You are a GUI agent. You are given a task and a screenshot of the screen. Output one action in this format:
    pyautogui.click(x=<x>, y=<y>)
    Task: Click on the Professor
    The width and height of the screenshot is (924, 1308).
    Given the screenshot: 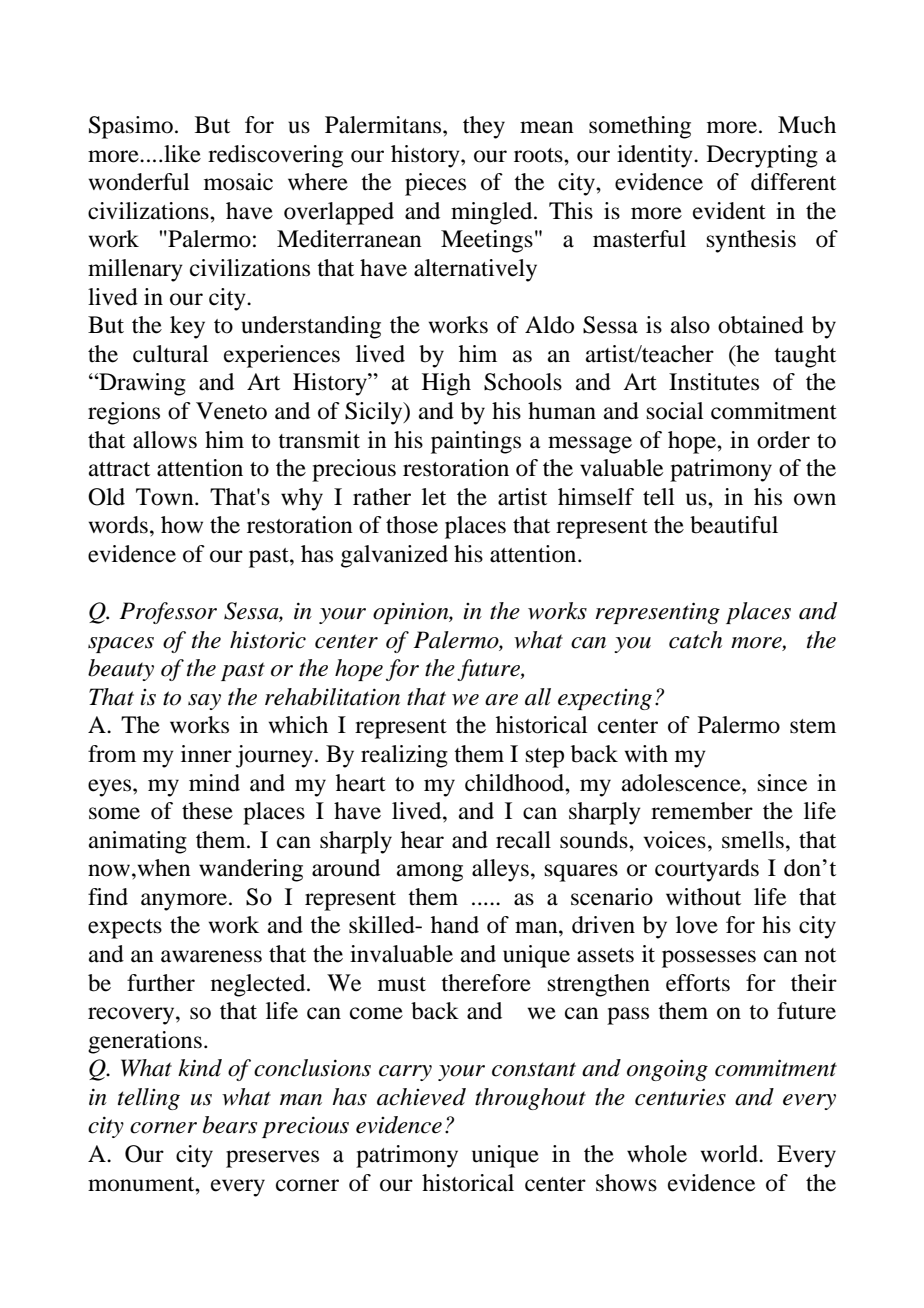 What is the action you would take?
    pyautogui.click(x=168, y=613)
